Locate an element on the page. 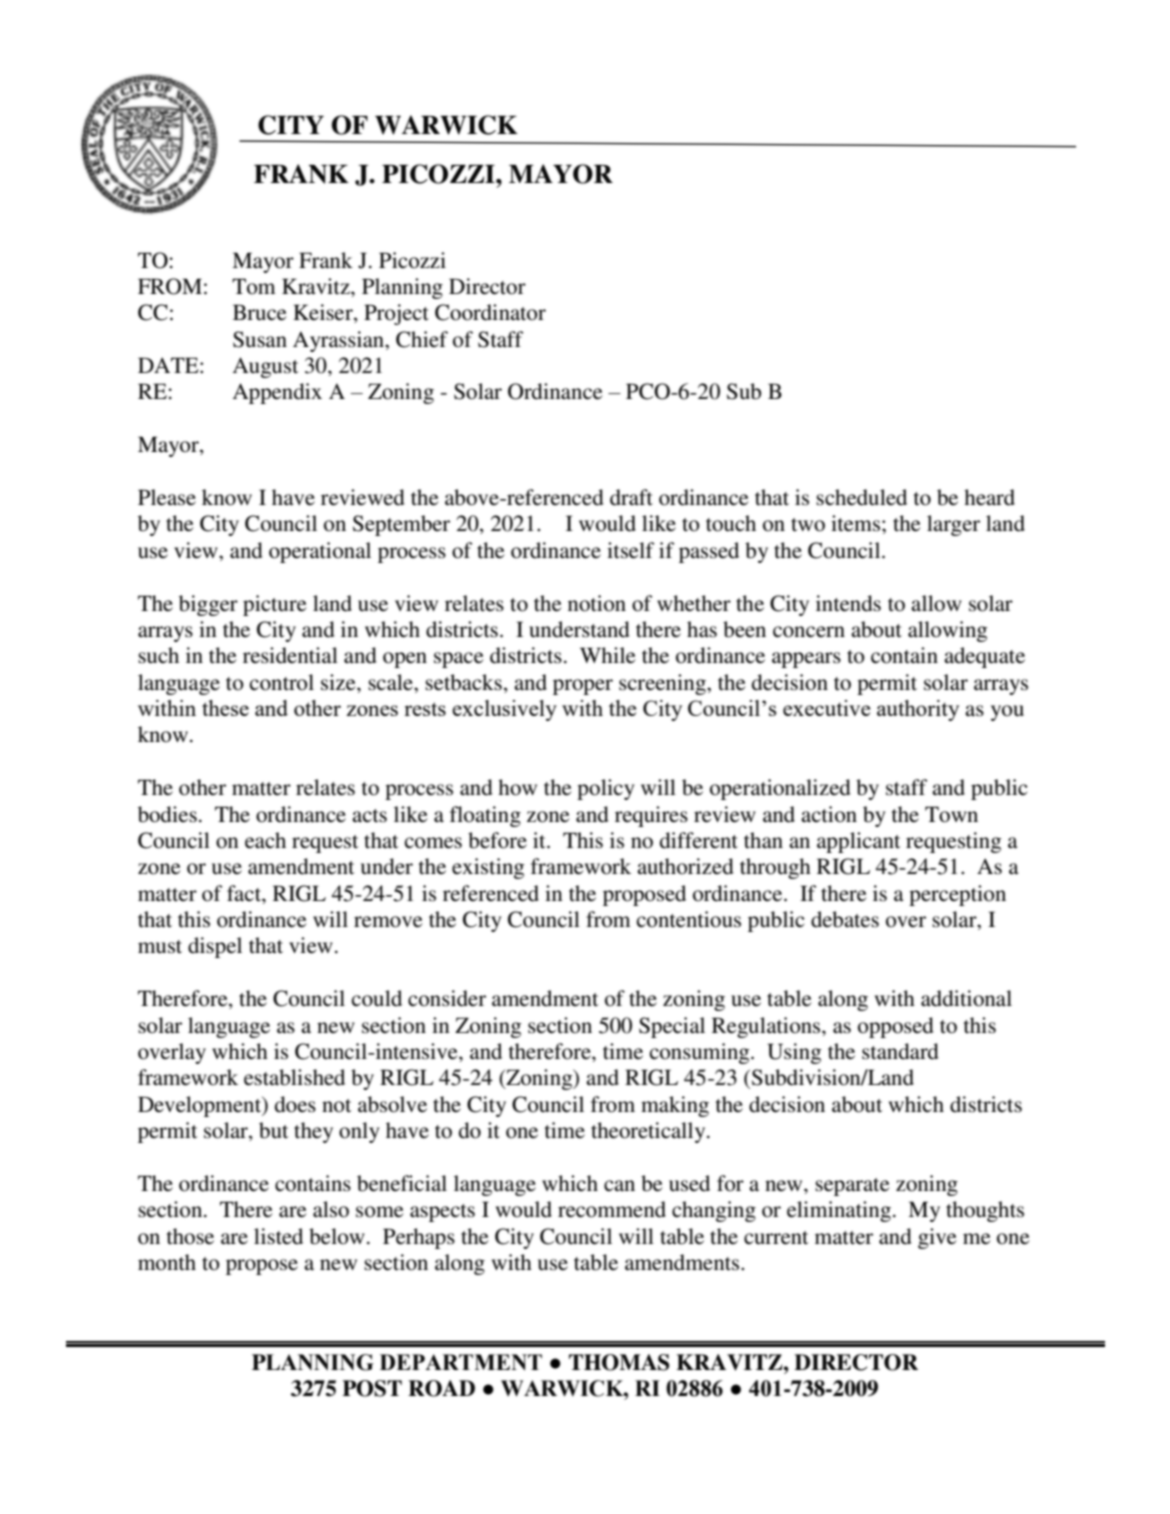 The height and width of the page is (1514, 1170). scheduled is located at coordinates (861, 497).
